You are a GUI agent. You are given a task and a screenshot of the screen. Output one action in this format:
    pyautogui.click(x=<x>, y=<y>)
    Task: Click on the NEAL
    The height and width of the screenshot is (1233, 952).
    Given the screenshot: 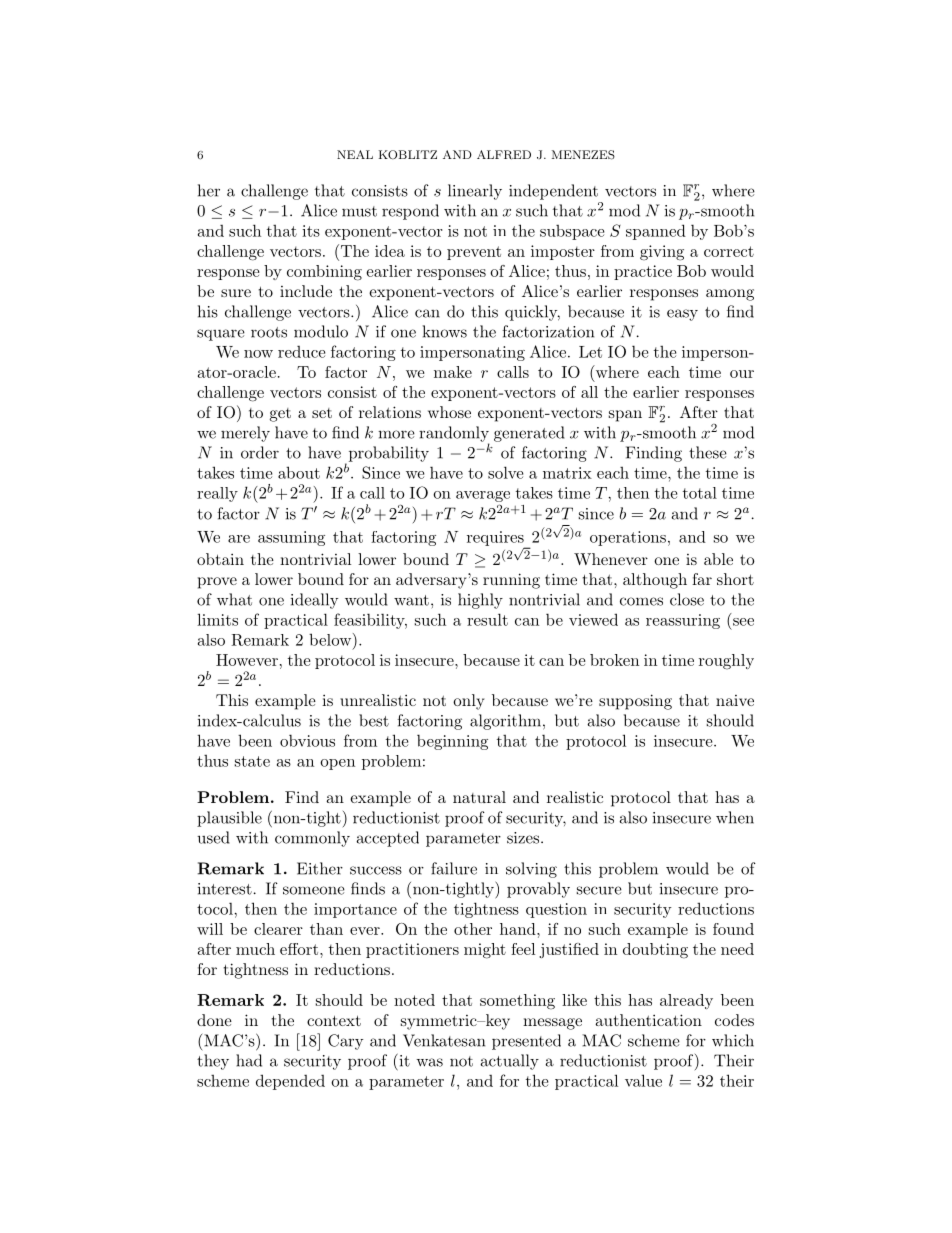 What is the action you would take?
    pyautogui.click(x=355, y=154)
